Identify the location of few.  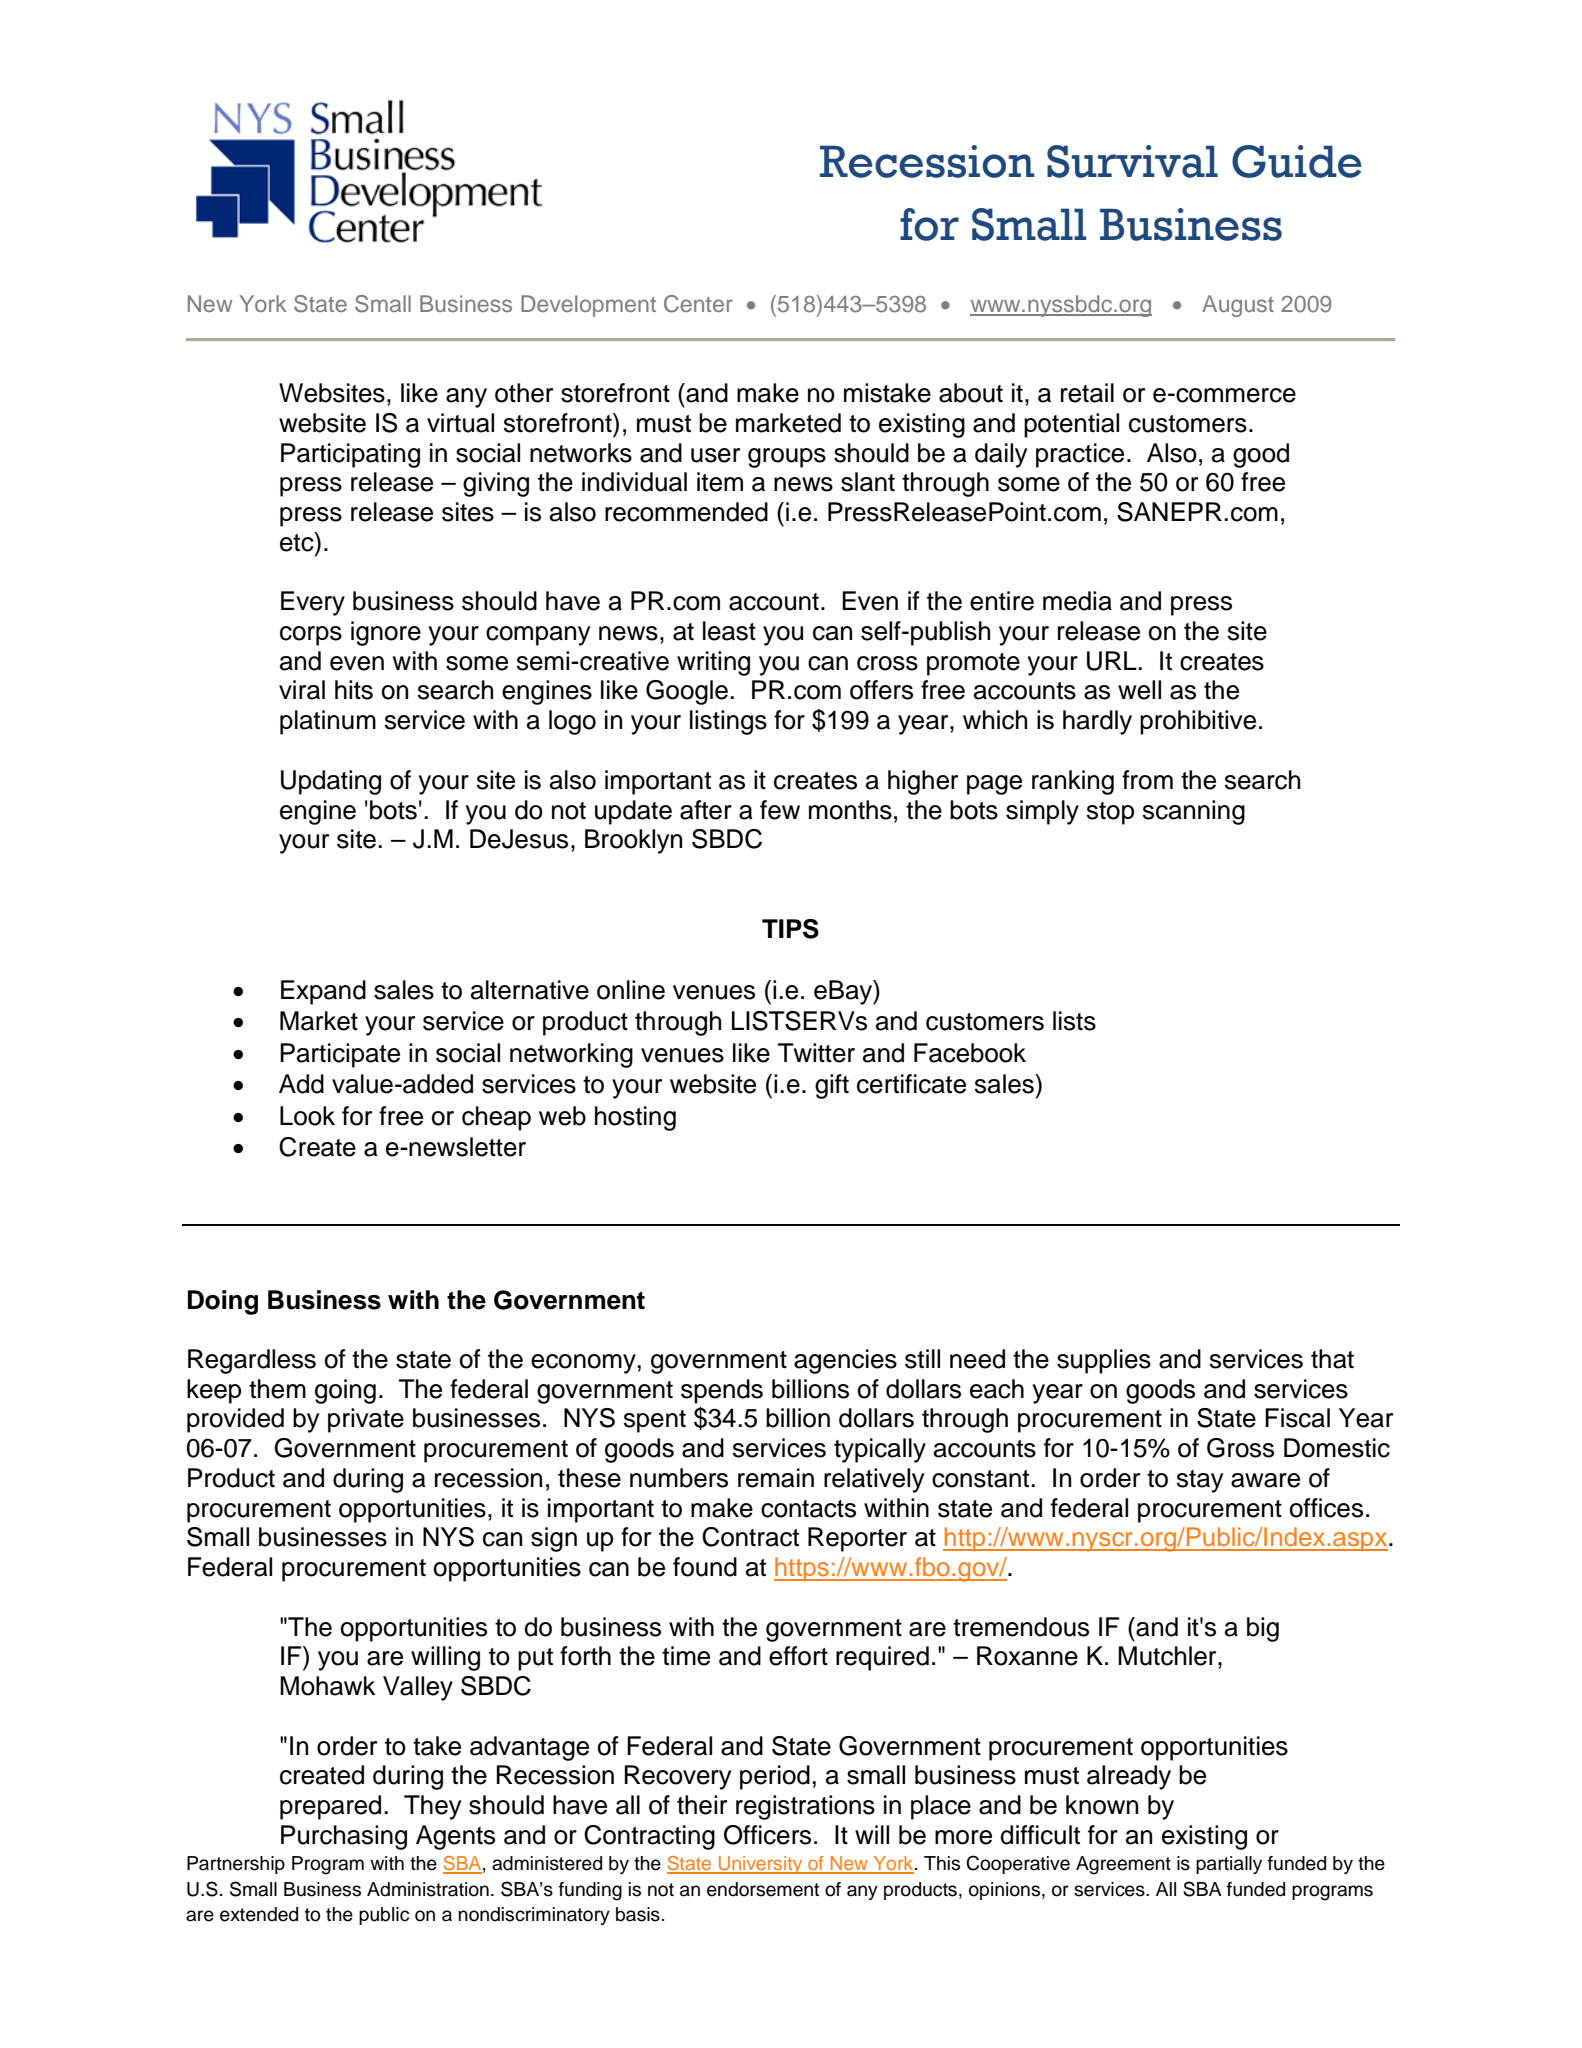
(780, 810).
